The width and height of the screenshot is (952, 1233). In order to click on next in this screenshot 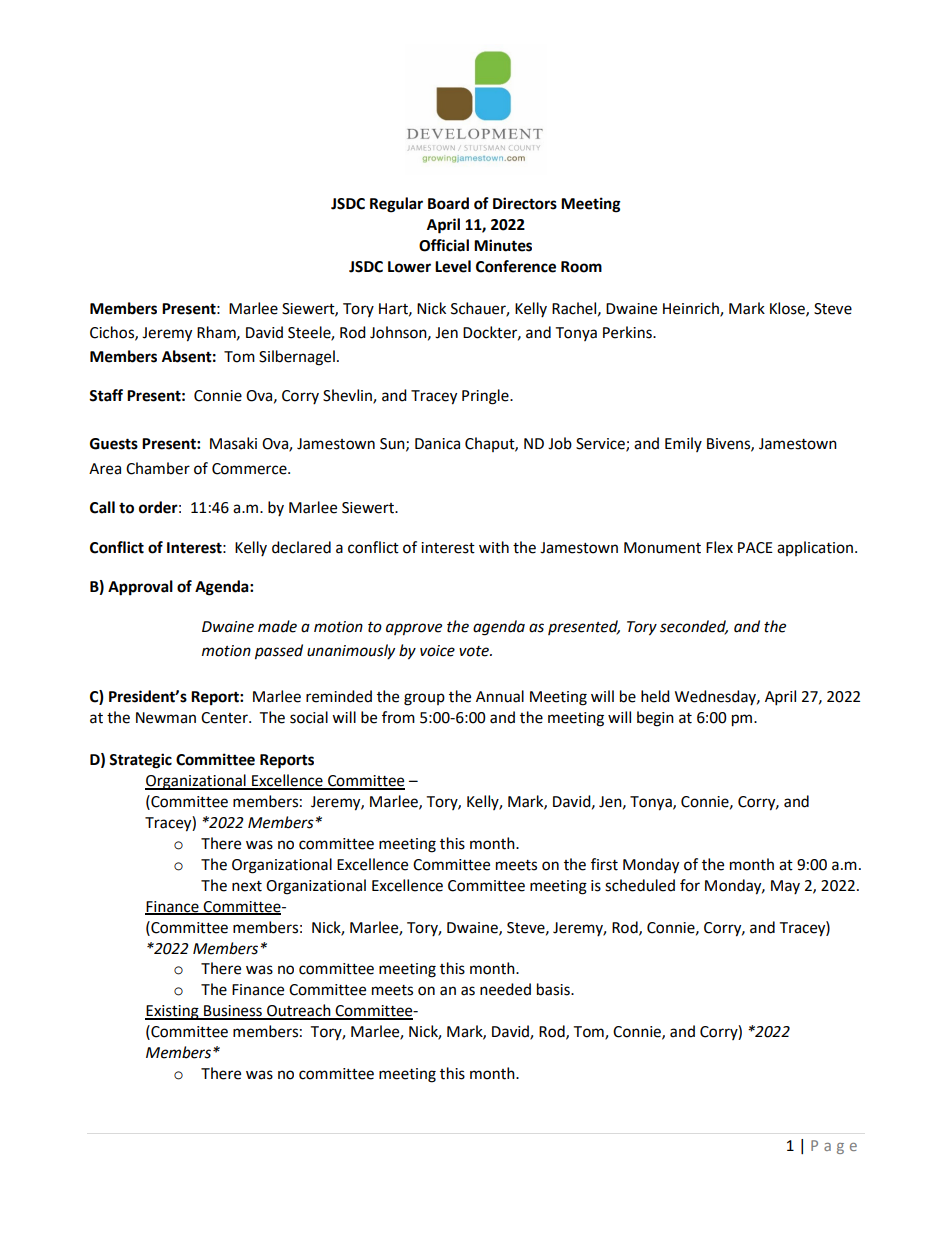, I will do `click(247, 886)`.
